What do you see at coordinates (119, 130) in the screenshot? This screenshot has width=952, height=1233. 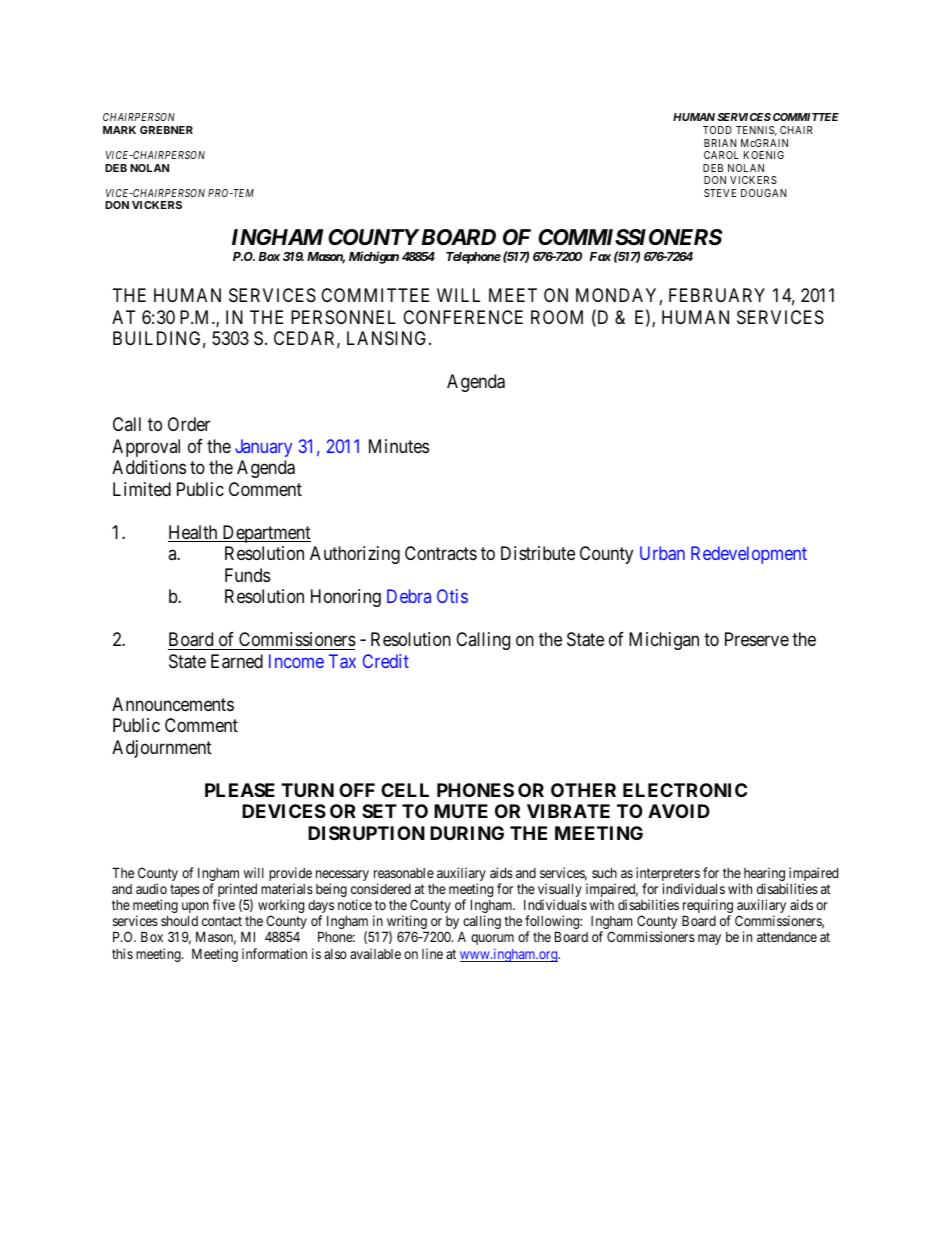 I see `MARK` at bounding box center [119, 130].
